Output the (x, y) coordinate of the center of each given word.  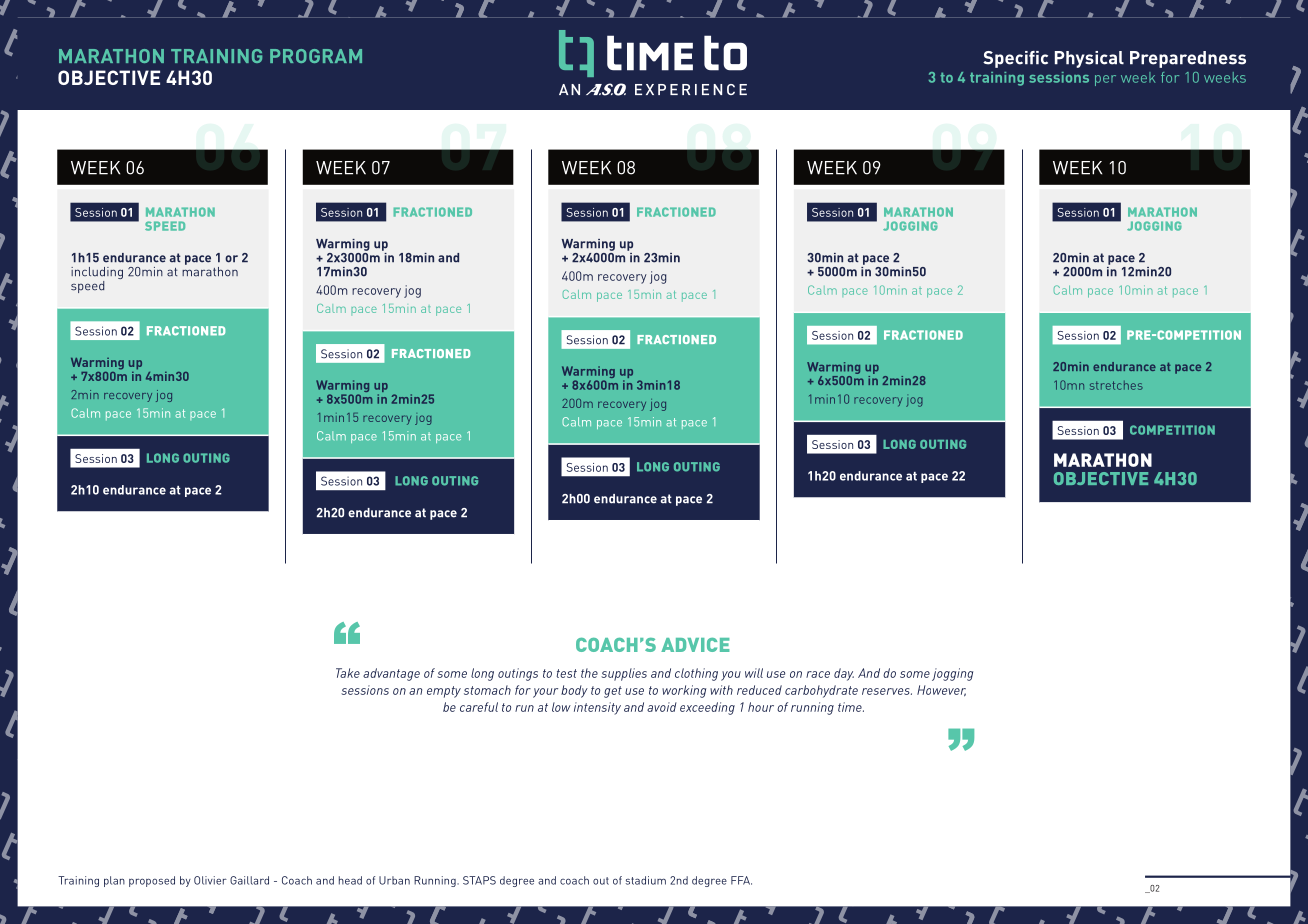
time (851, 707)
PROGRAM (316, 56)
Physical (1089, 59)
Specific (1015, 59)
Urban (394, 880)
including (97, 274)
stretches (1116, 385)
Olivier (210, 880)
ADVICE (695, 645)
